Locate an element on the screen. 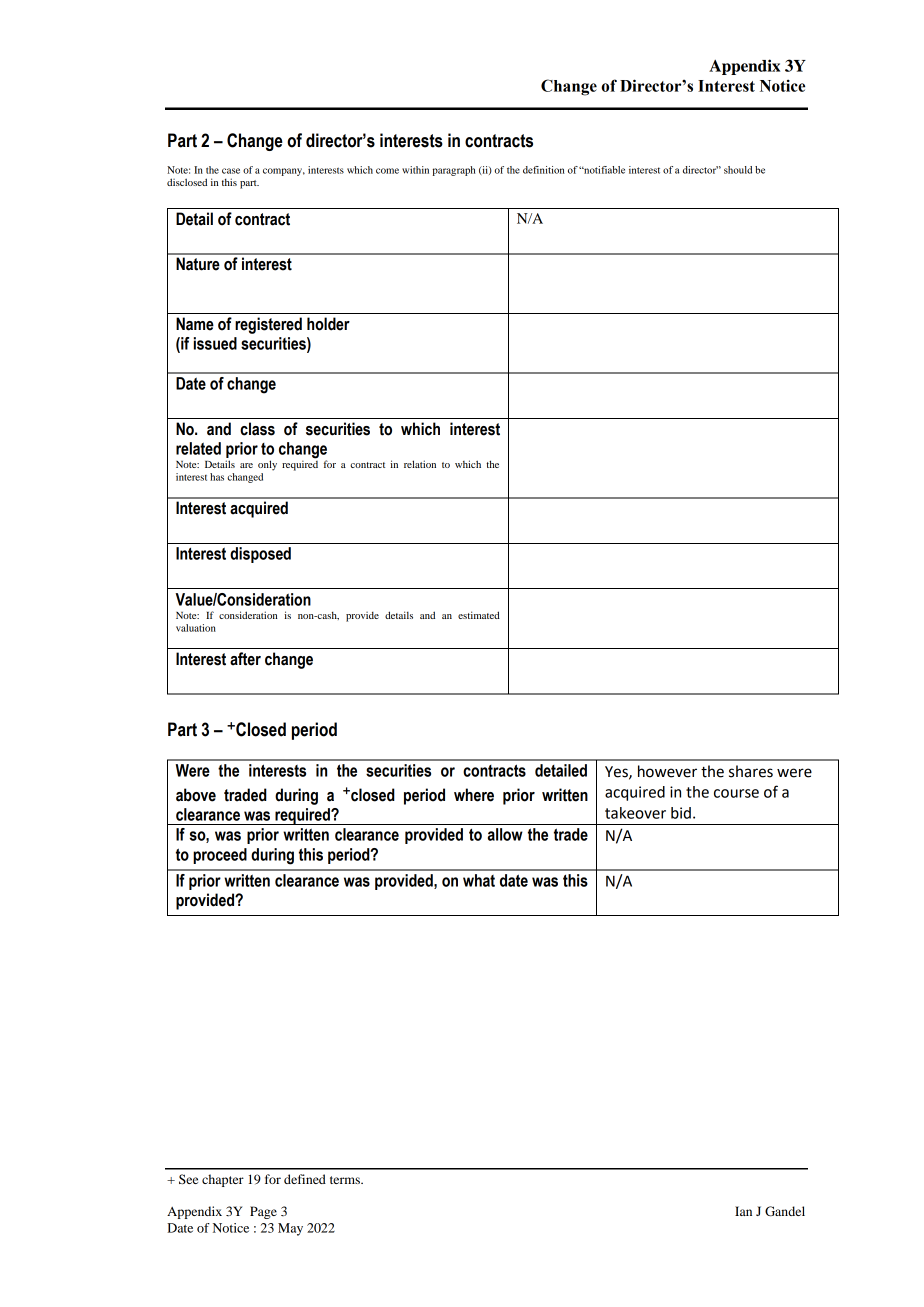 Image resolution: width=924 pixels, height=1307 pixels. where is located at coordinates (474, 795).
